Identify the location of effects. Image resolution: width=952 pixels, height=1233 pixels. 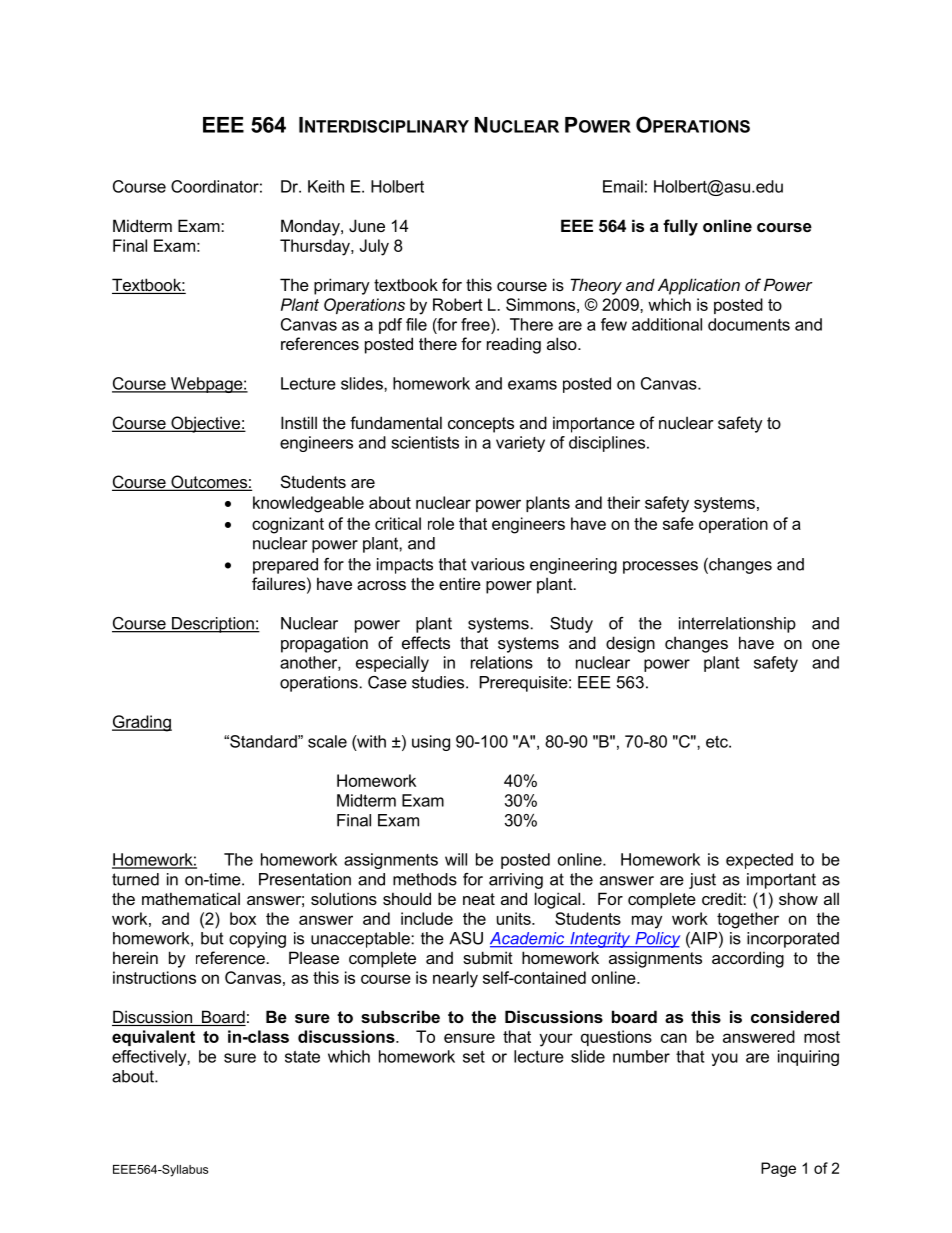
(426, 642).
